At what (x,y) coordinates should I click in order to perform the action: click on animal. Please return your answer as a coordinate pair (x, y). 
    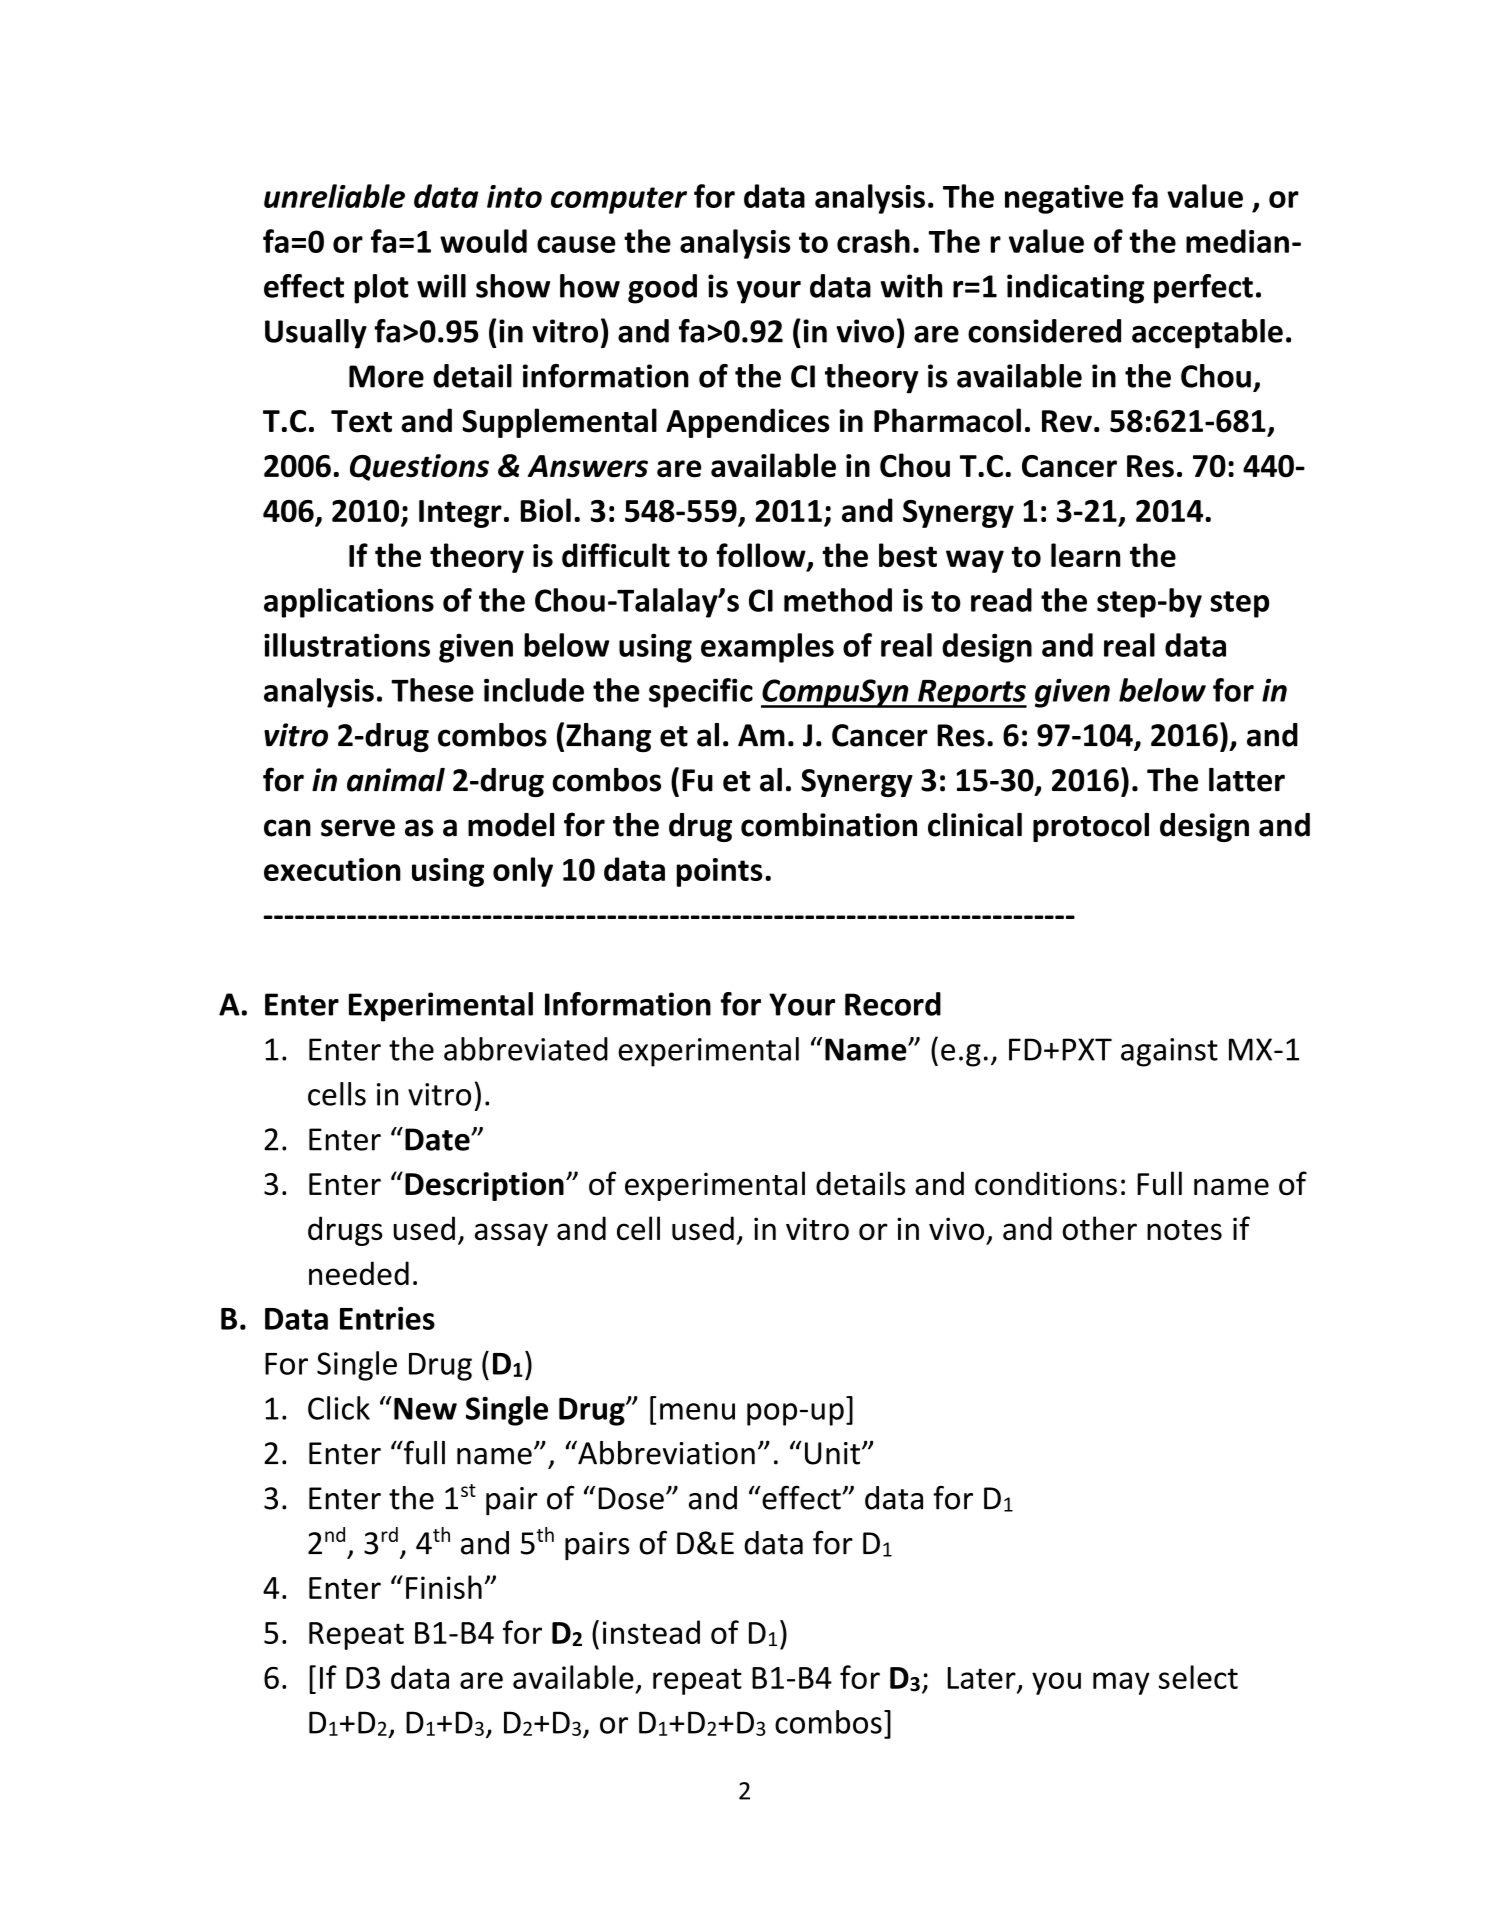
    Looking at the image, I should click on (396, 780).
